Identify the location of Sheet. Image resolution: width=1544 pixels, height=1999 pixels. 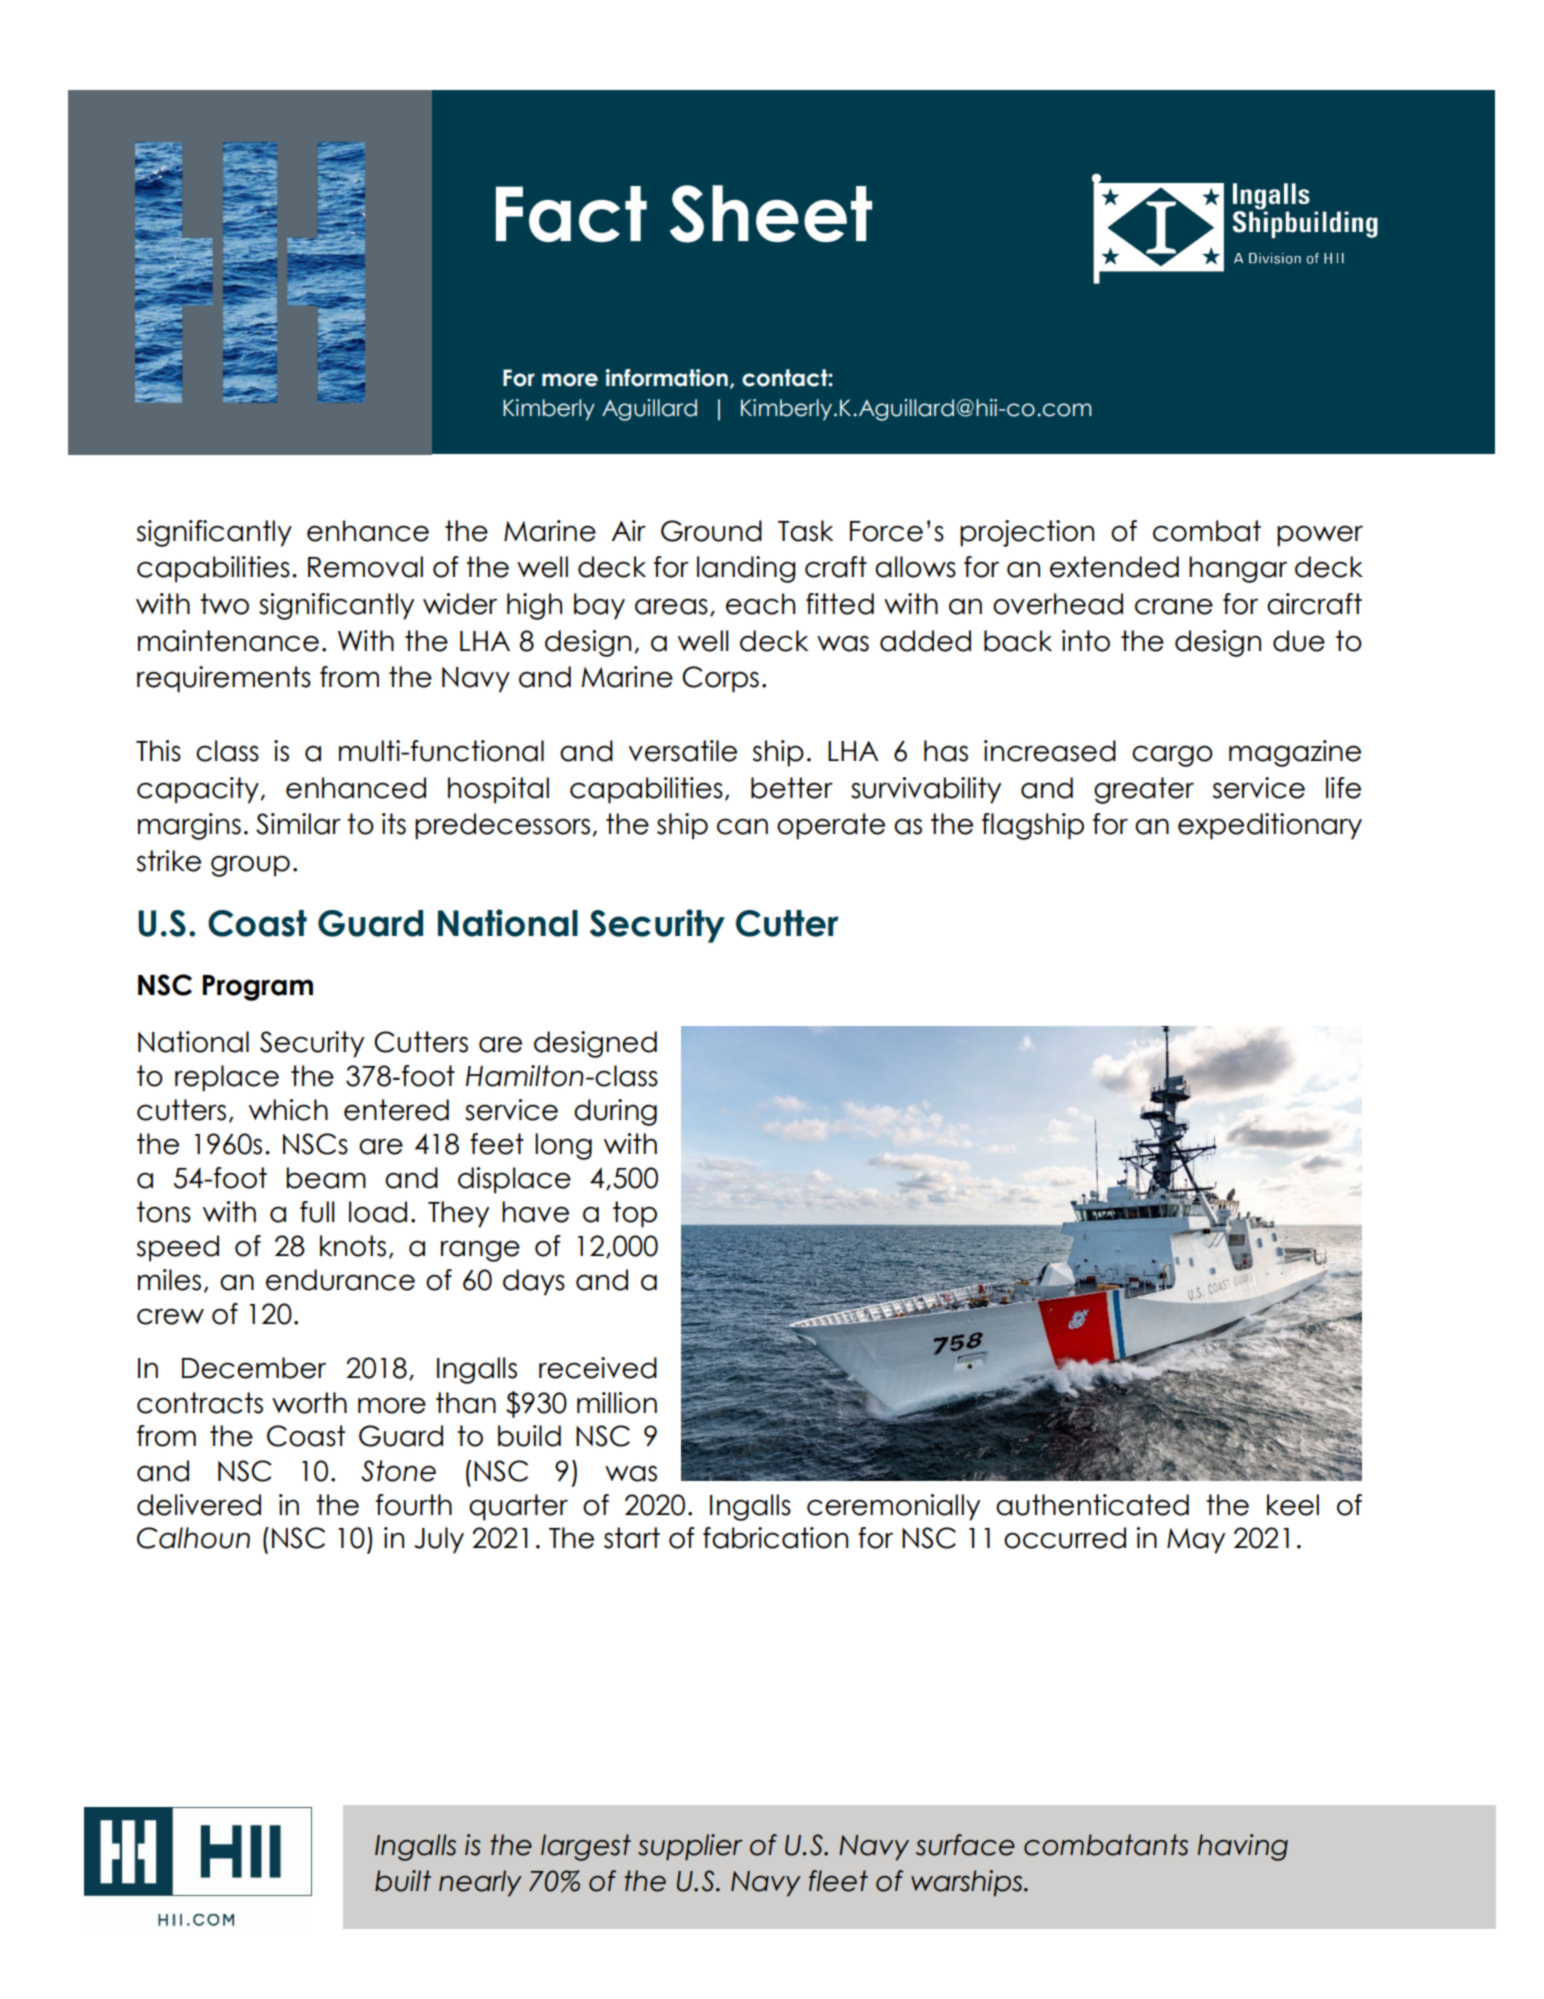
(771, 214).
